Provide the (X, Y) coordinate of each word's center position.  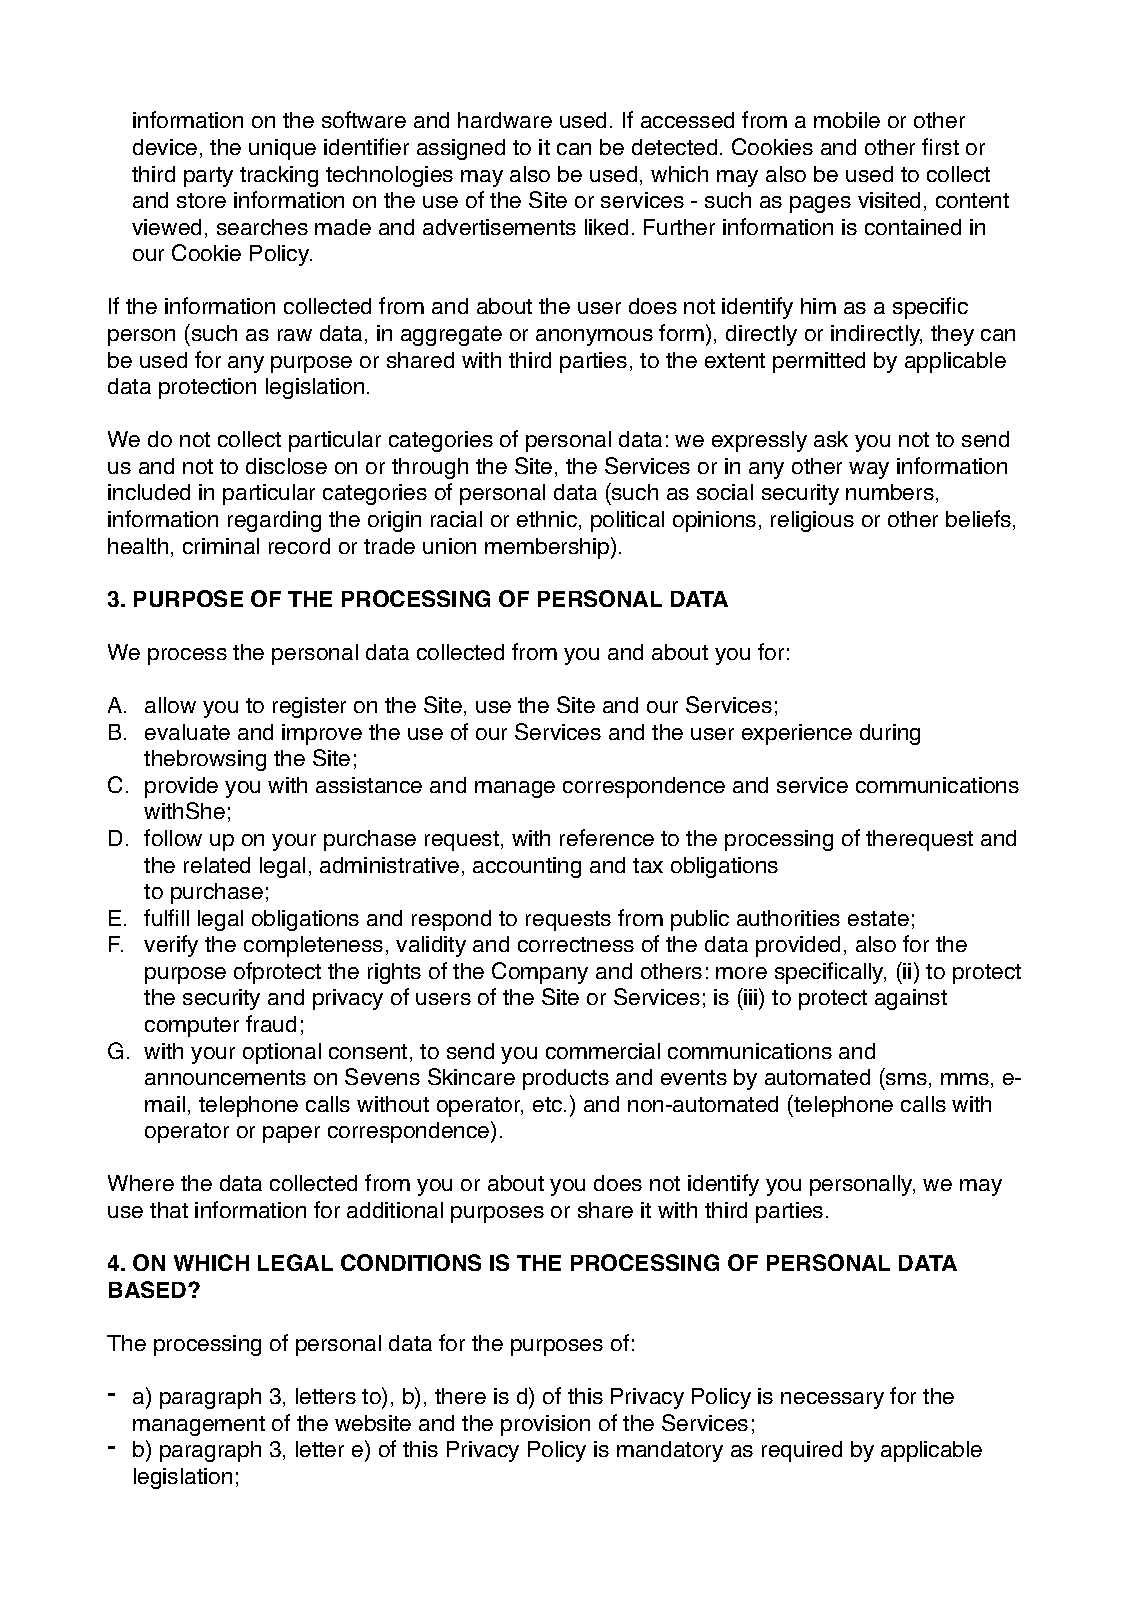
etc (549, 1104)
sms (906, 1079)
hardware (505, 120)
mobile (847, 120)
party (208, 177)
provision (545, 1425)
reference (607, 837)
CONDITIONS (411, 1262)
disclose (286, 466)
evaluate (187, 732)
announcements (225, 1077)
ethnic (547, 519)
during (890, 734)
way (869, 470)
